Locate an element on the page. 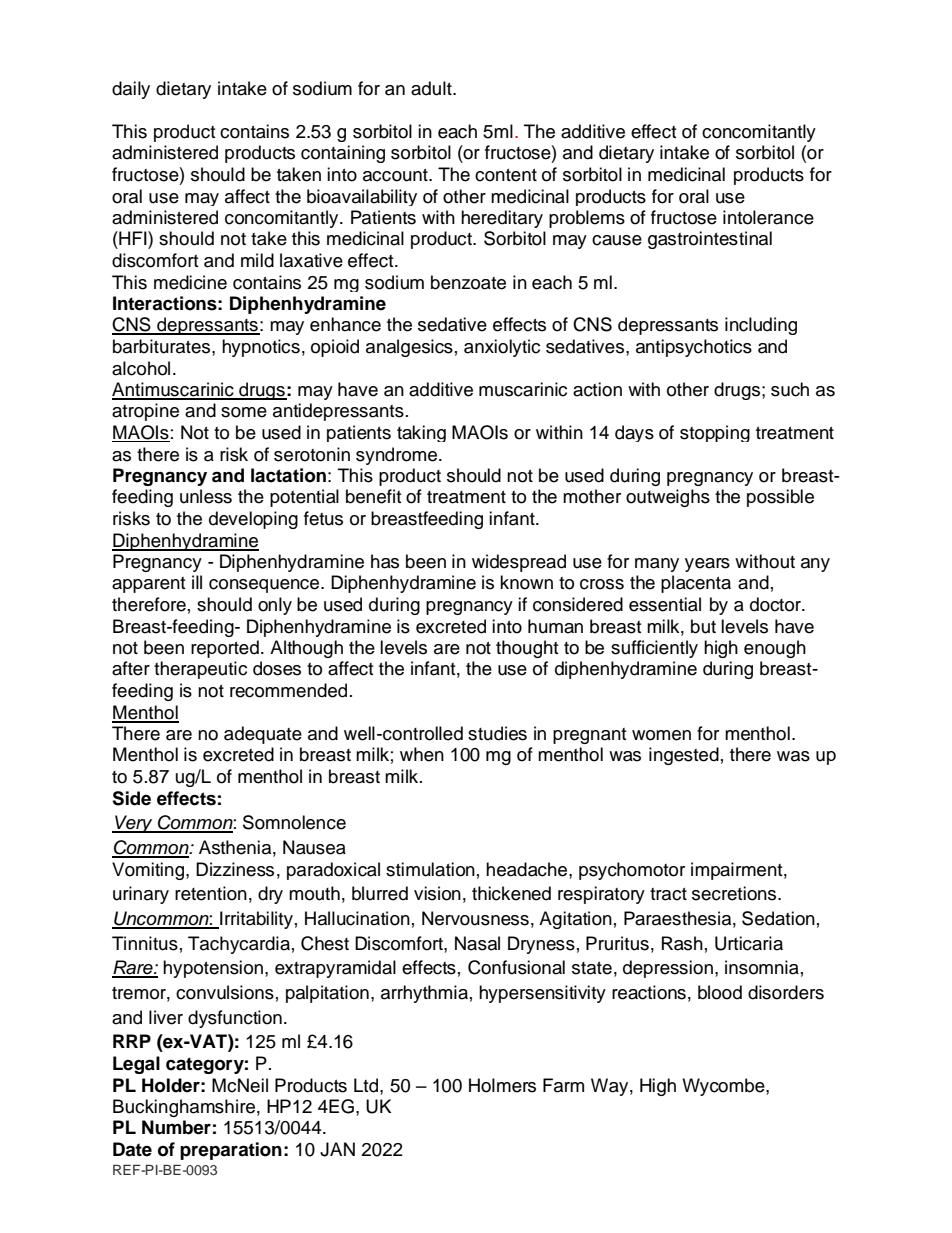 This page has width=952, height=1233. stopping is located at coordinates (715, 433).
